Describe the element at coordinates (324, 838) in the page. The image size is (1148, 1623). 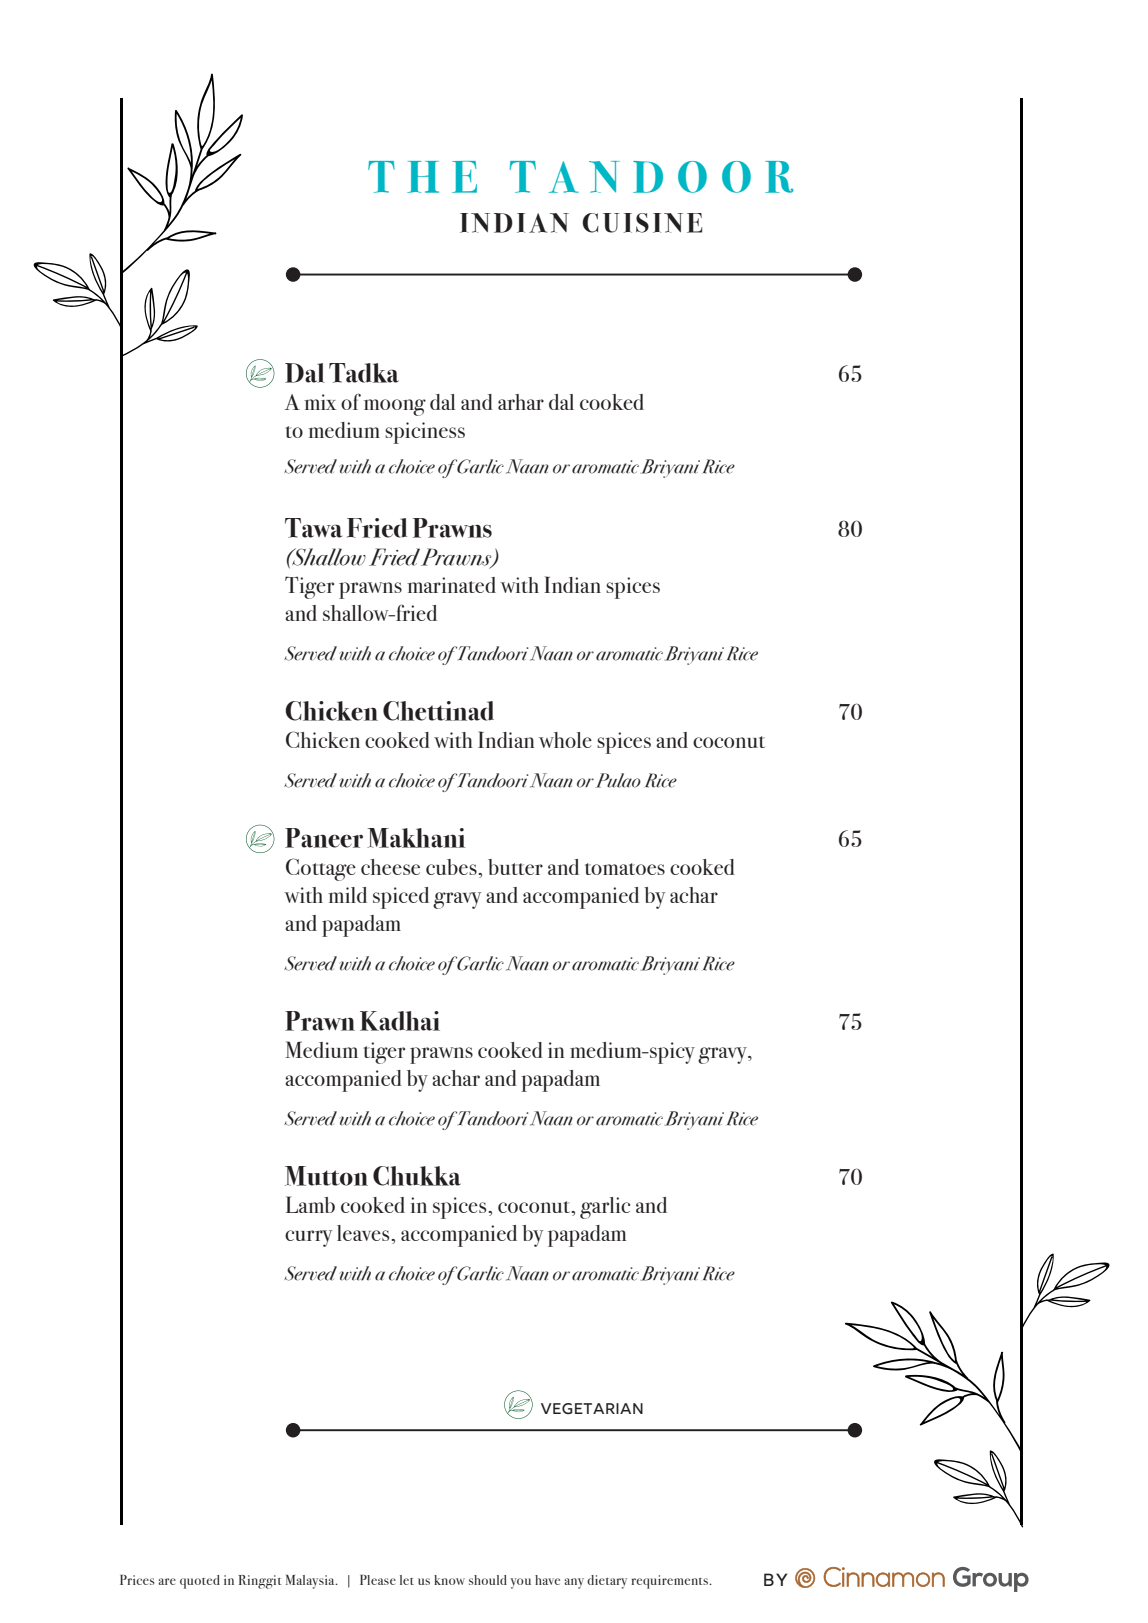
I see `Paneer` at that location.
